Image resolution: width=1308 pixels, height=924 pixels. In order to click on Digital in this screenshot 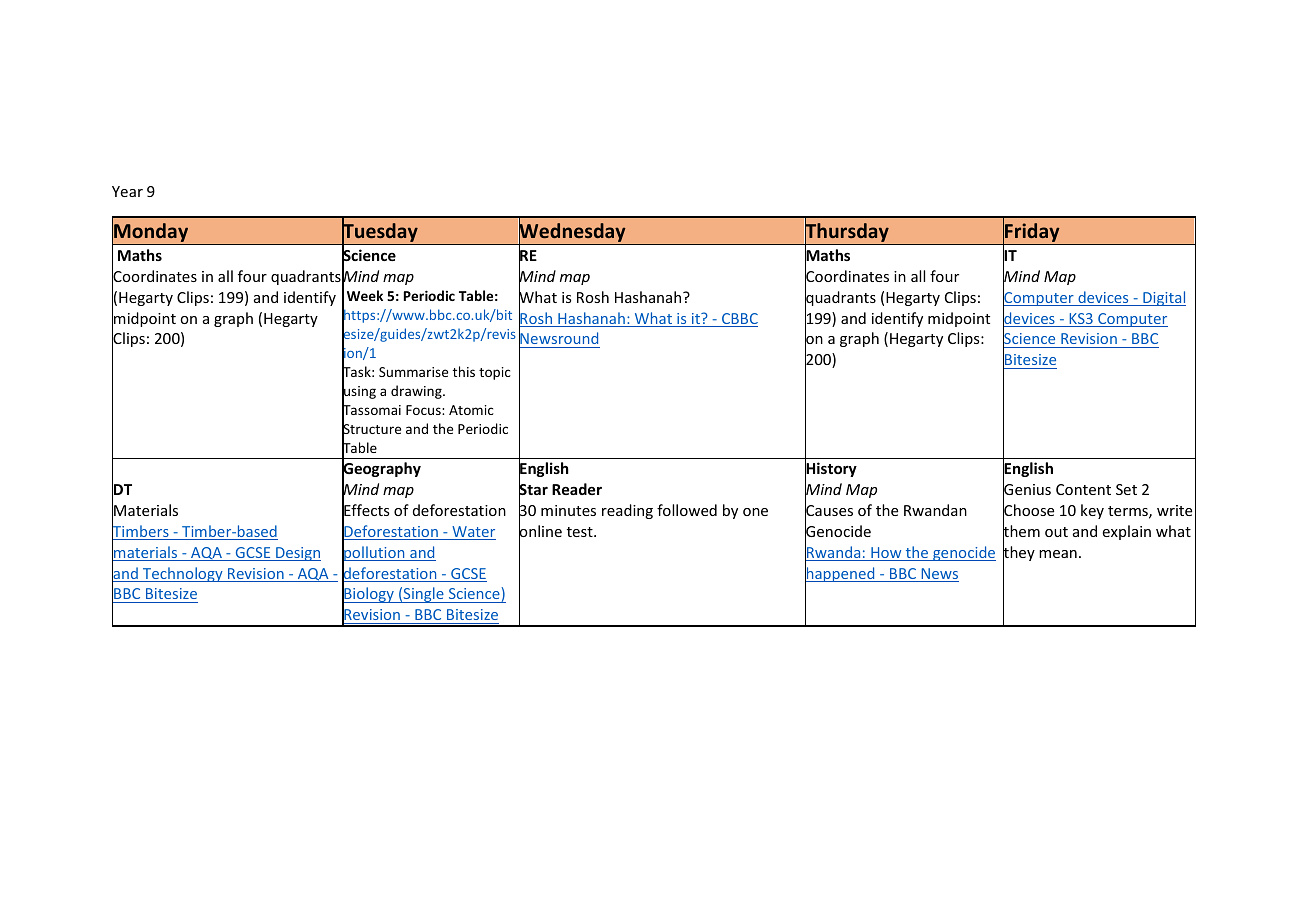, I will do `click(1163, 298)`.
